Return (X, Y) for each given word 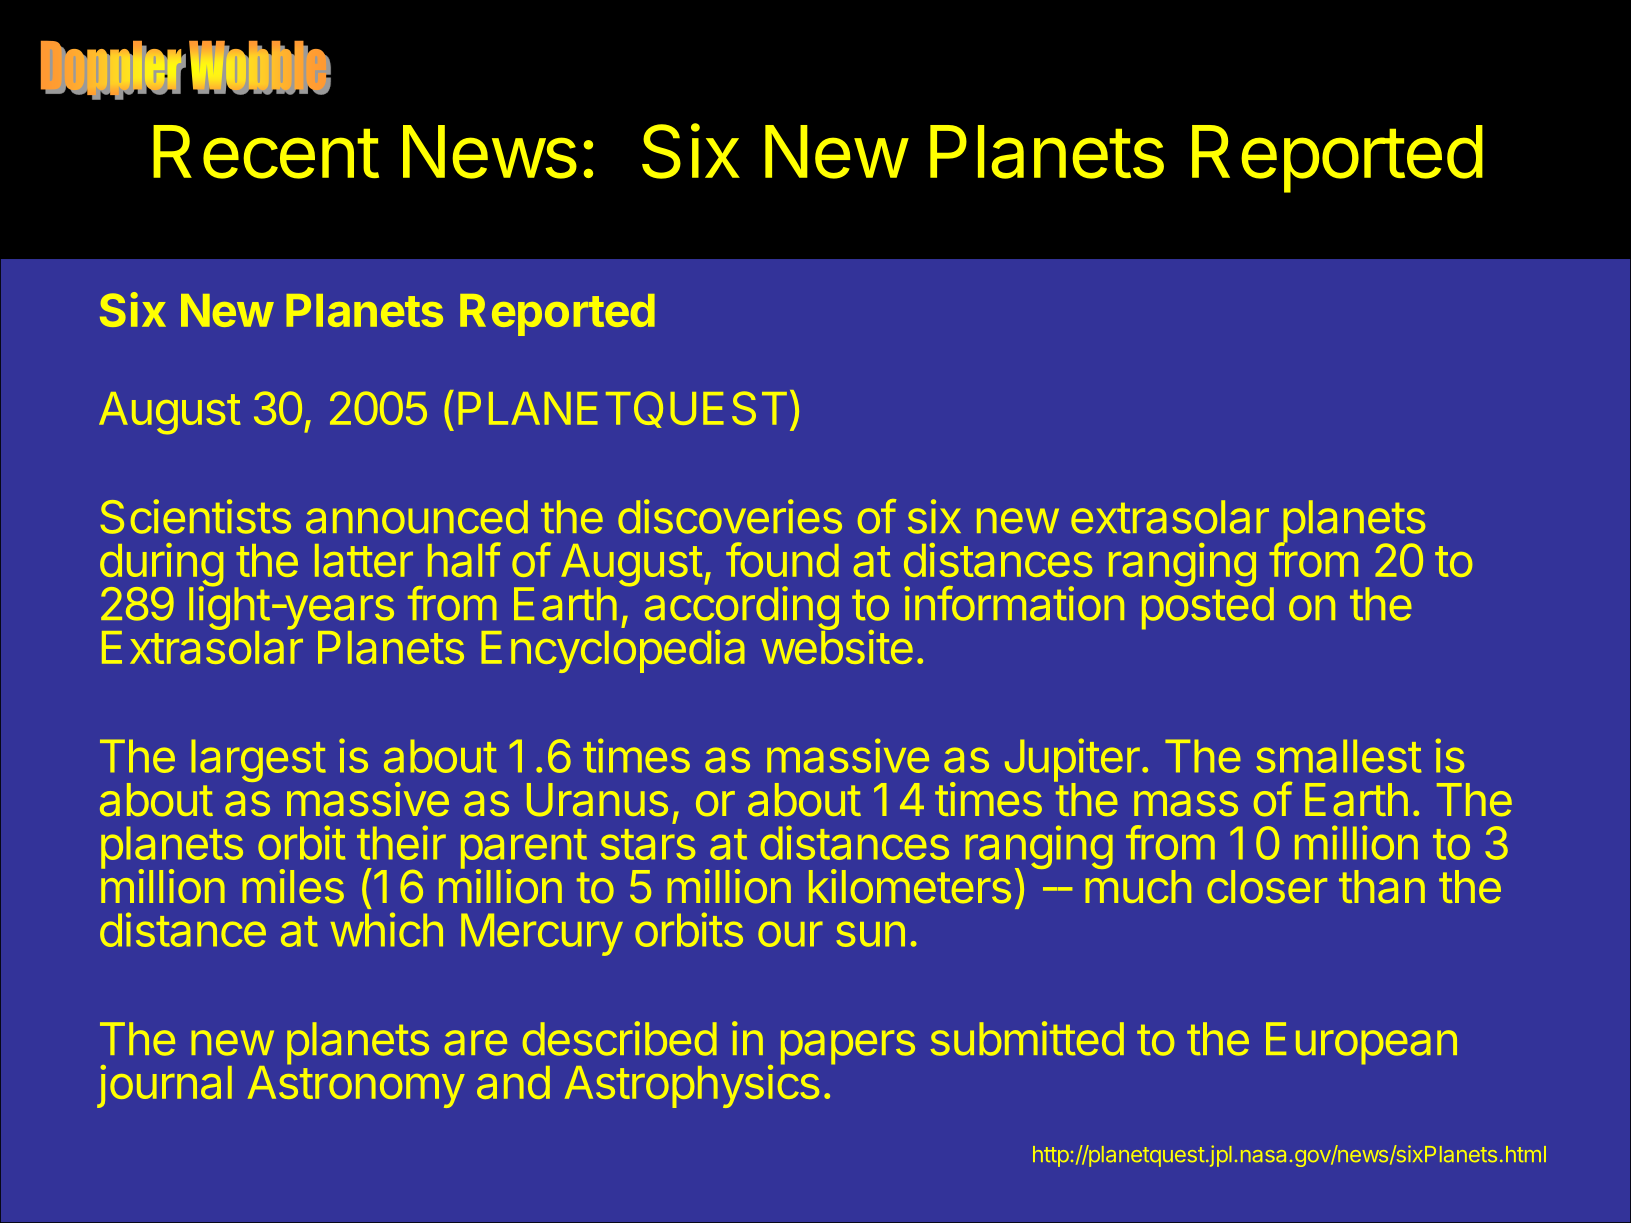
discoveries (730, 516)
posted (1208, 607)
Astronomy (356, 1087)
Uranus (597, 799)
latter (364, 560)
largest (259, 761)
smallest (1339, 756)
